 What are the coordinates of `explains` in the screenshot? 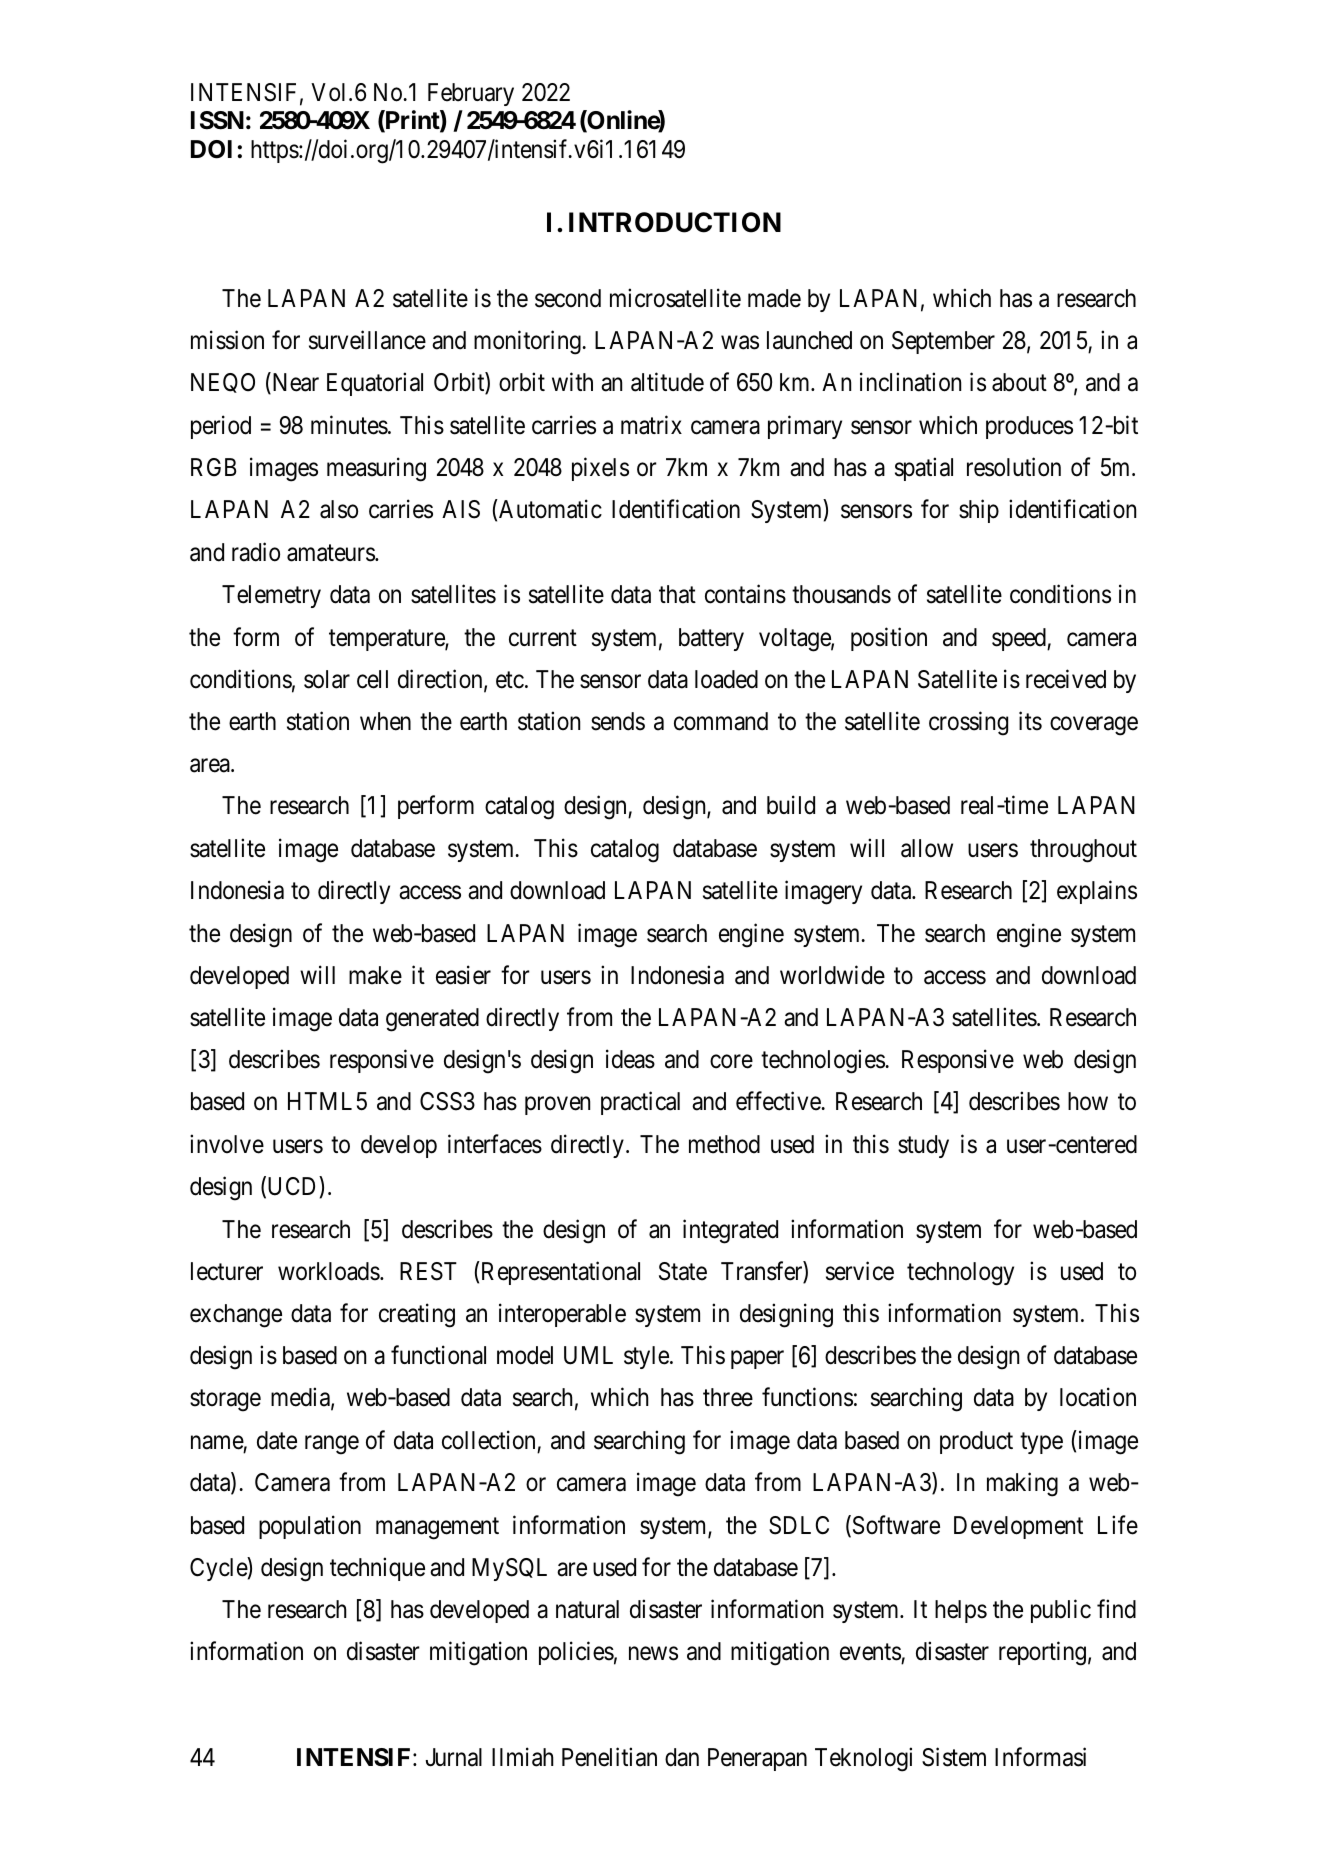 It's located at (1097, 892).
